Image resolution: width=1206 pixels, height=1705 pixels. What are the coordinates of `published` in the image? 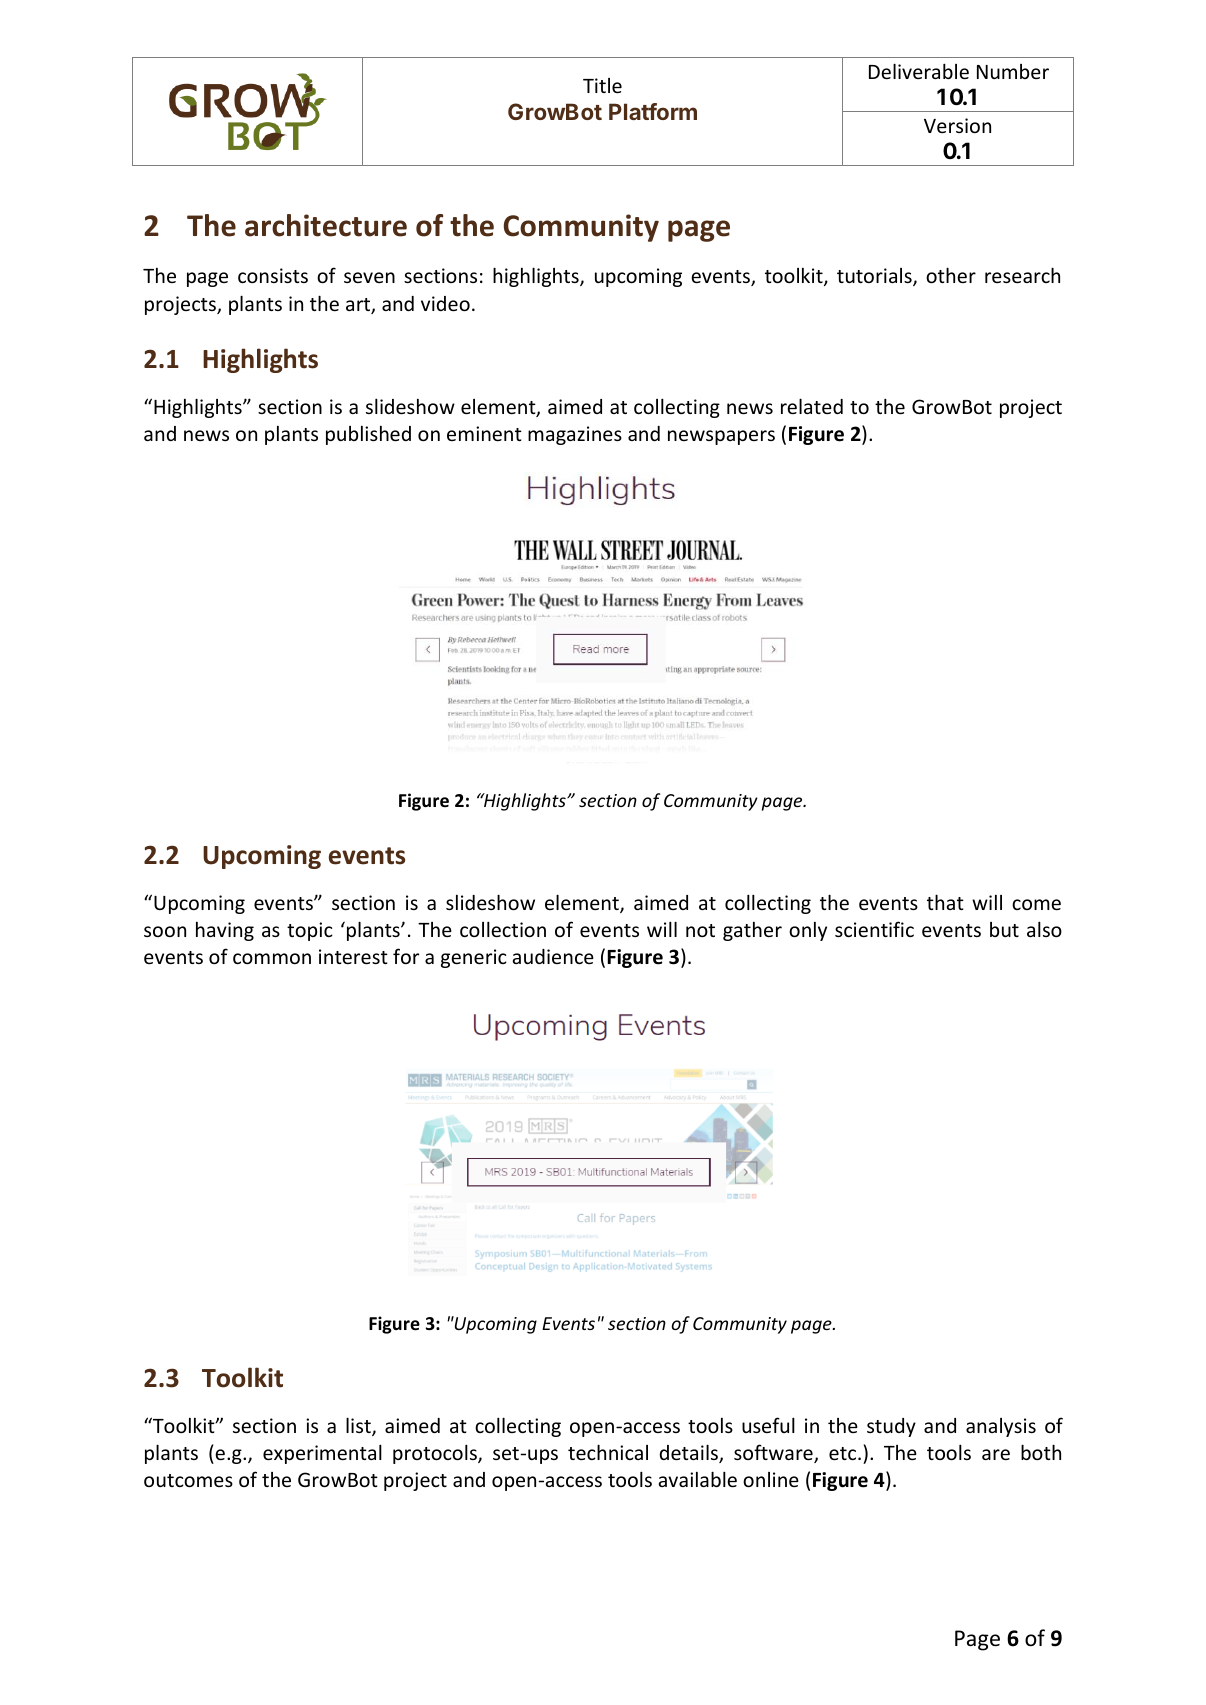 It's located at (368, 435).
